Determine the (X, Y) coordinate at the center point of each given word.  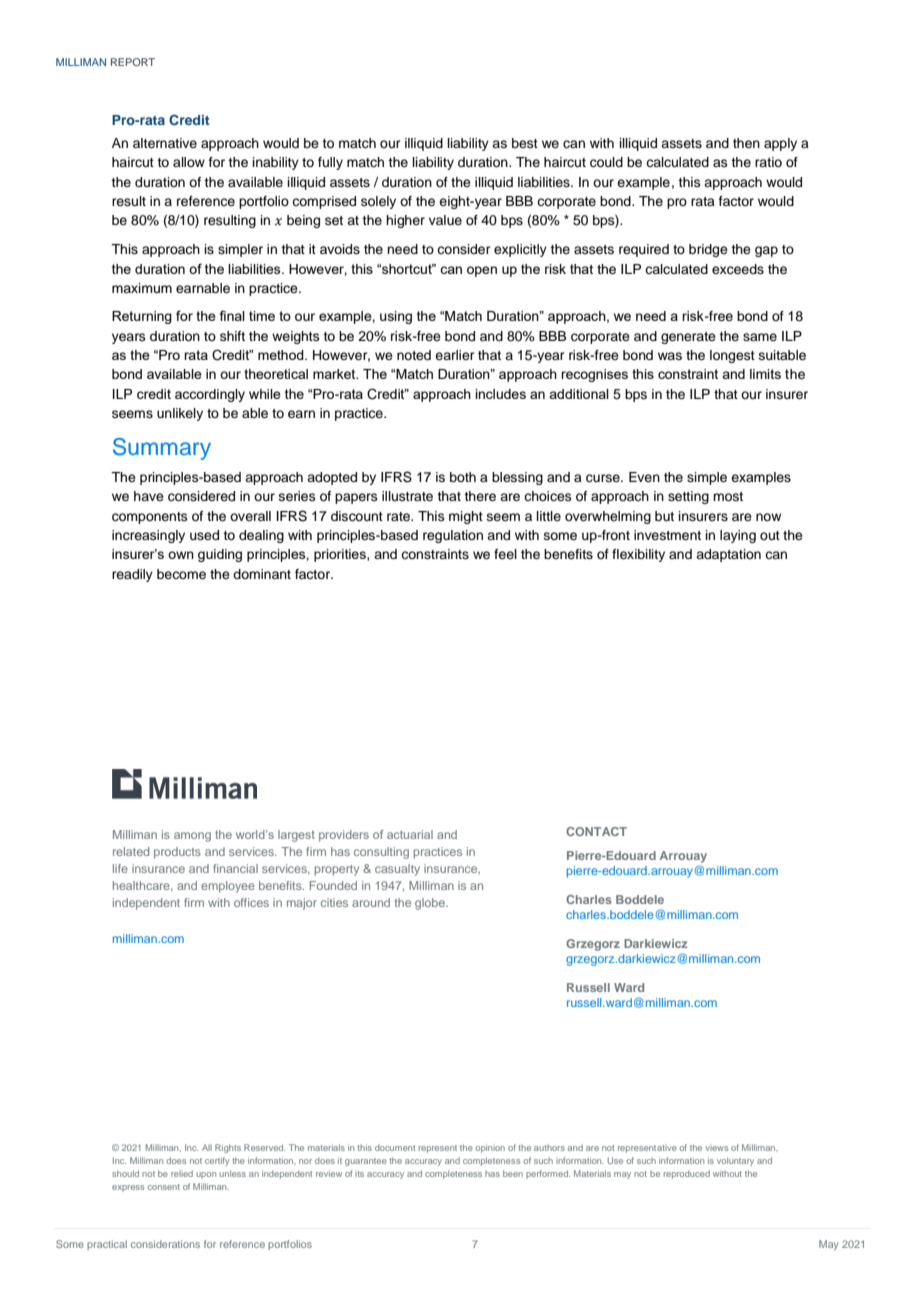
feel (505, 554)
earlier (455, 355)
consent (164, 1187)
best (525, 143)
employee (228, 887)
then (746, 143)
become (181, 574)
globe (431, 904)
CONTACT (596, 831)
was (670, 356)
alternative (165, 143)
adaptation (728, 555)
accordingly (210, 395)
